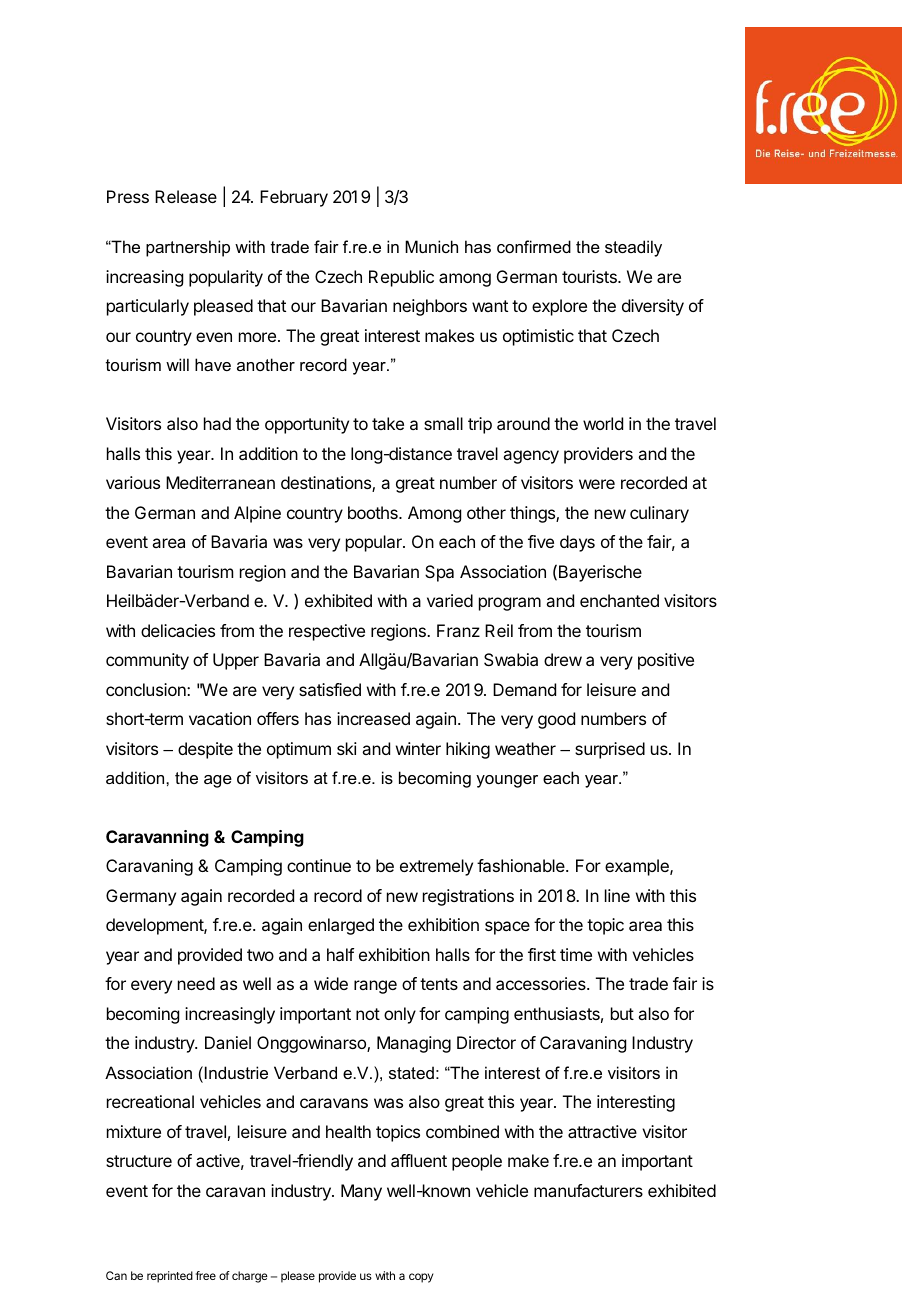  What do you see at coordinates (374, 512) in the screenshot?
I see `booths` at bounding box center [374, 512].
